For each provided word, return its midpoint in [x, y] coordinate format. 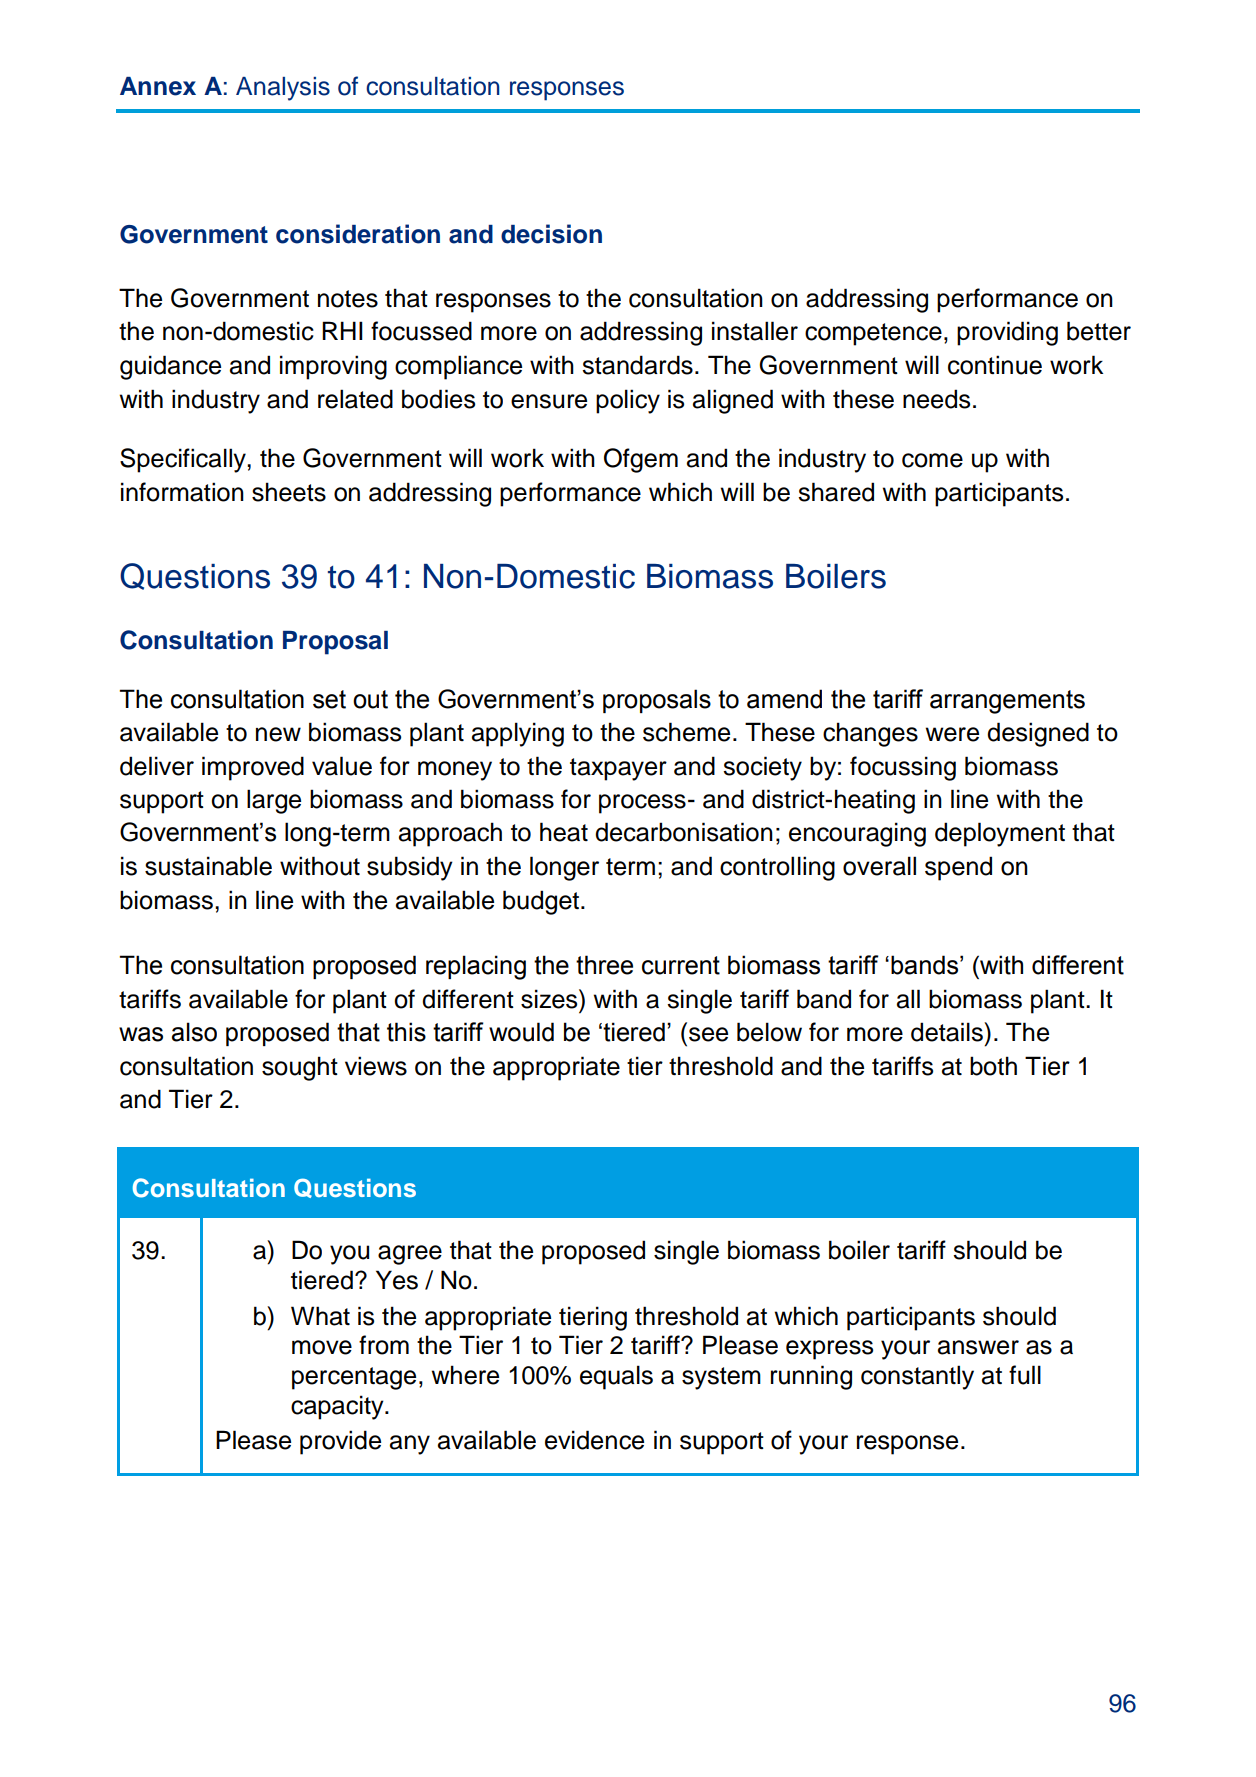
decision [551, 234]
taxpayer [618, 769]
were [952, 734]
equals [616, 1377]
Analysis [283, 89]
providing [1007, 333]
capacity [338, 1407]
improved [253, 768]
